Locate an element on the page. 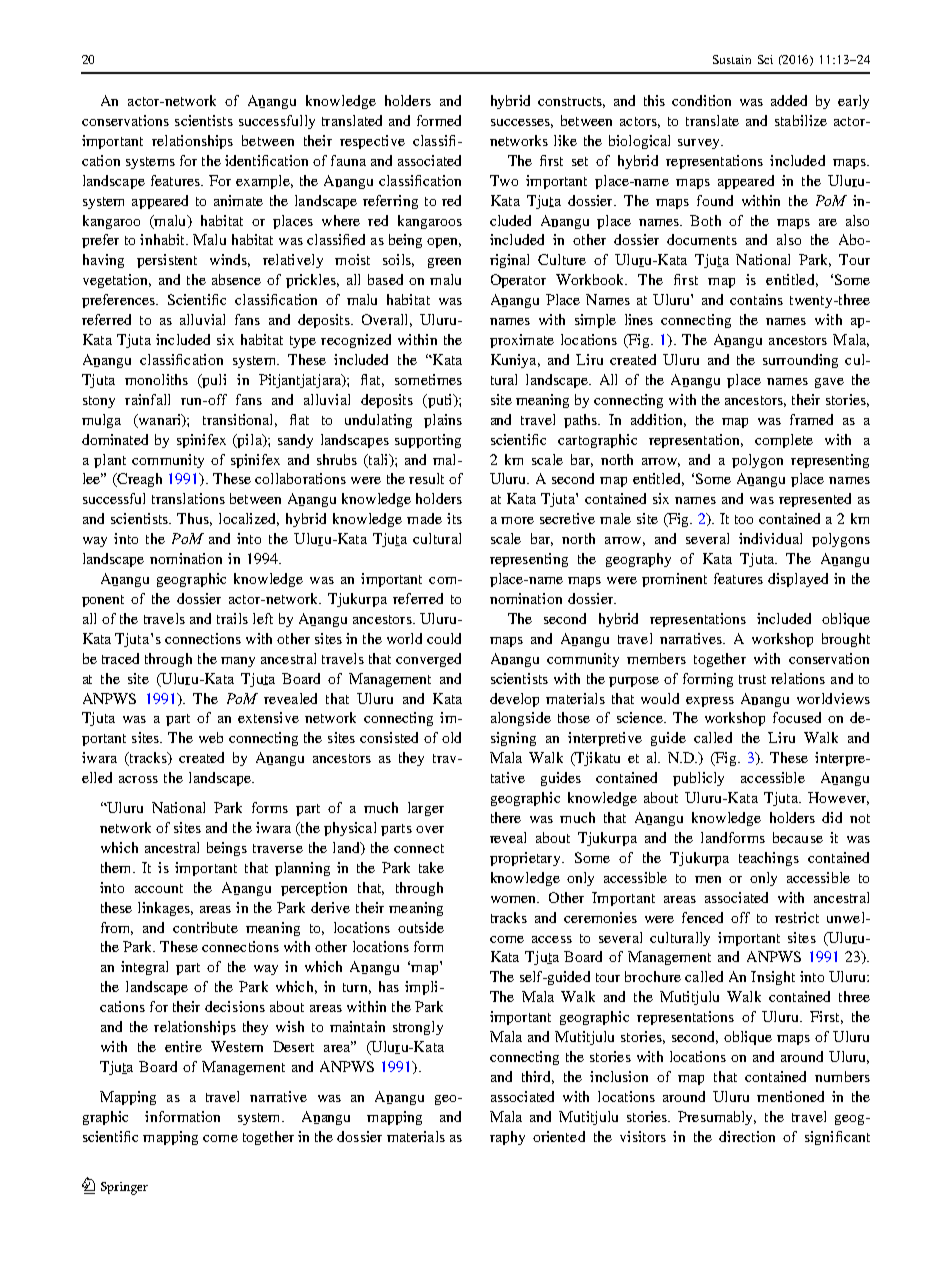 This image has height=1265, width=952. could is located at coordinates (444, 638).
